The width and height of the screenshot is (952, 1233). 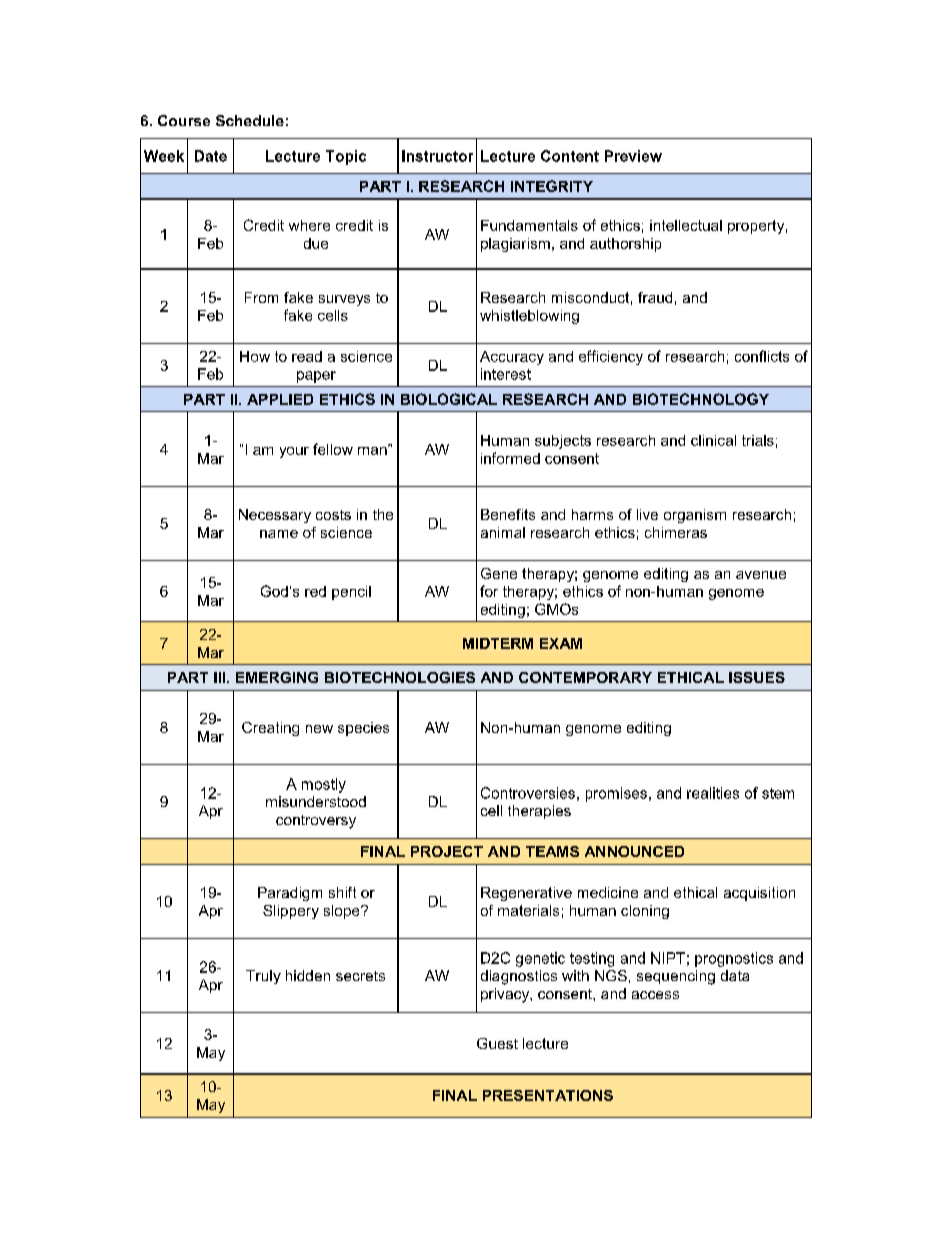 What do you see at coordinates (498, 643) in the screenshot?
I see `MIDTERM` at bounding box center [498, 643].
